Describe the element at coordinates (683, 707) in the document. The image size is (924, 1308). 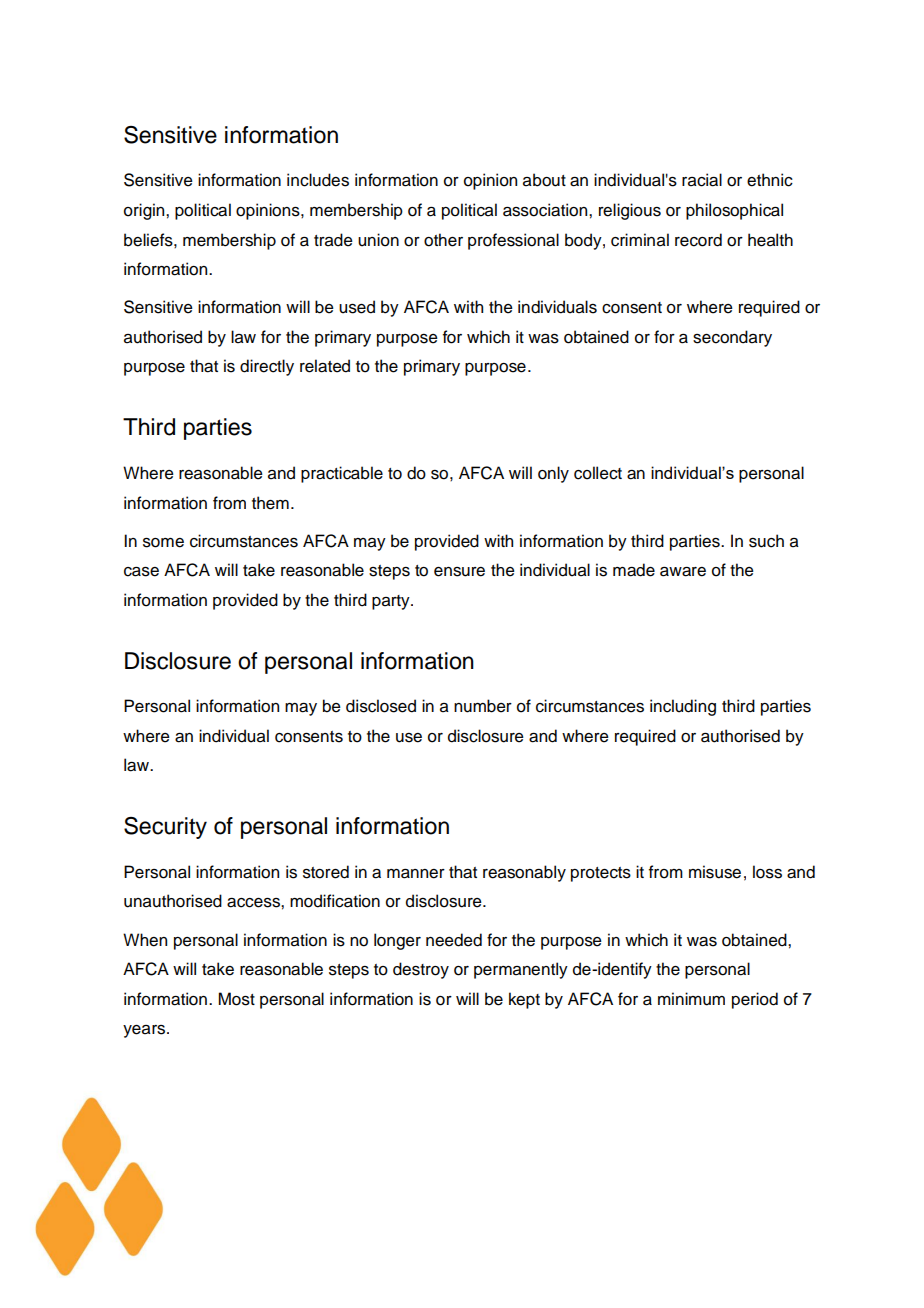
I see `including` at that location.
